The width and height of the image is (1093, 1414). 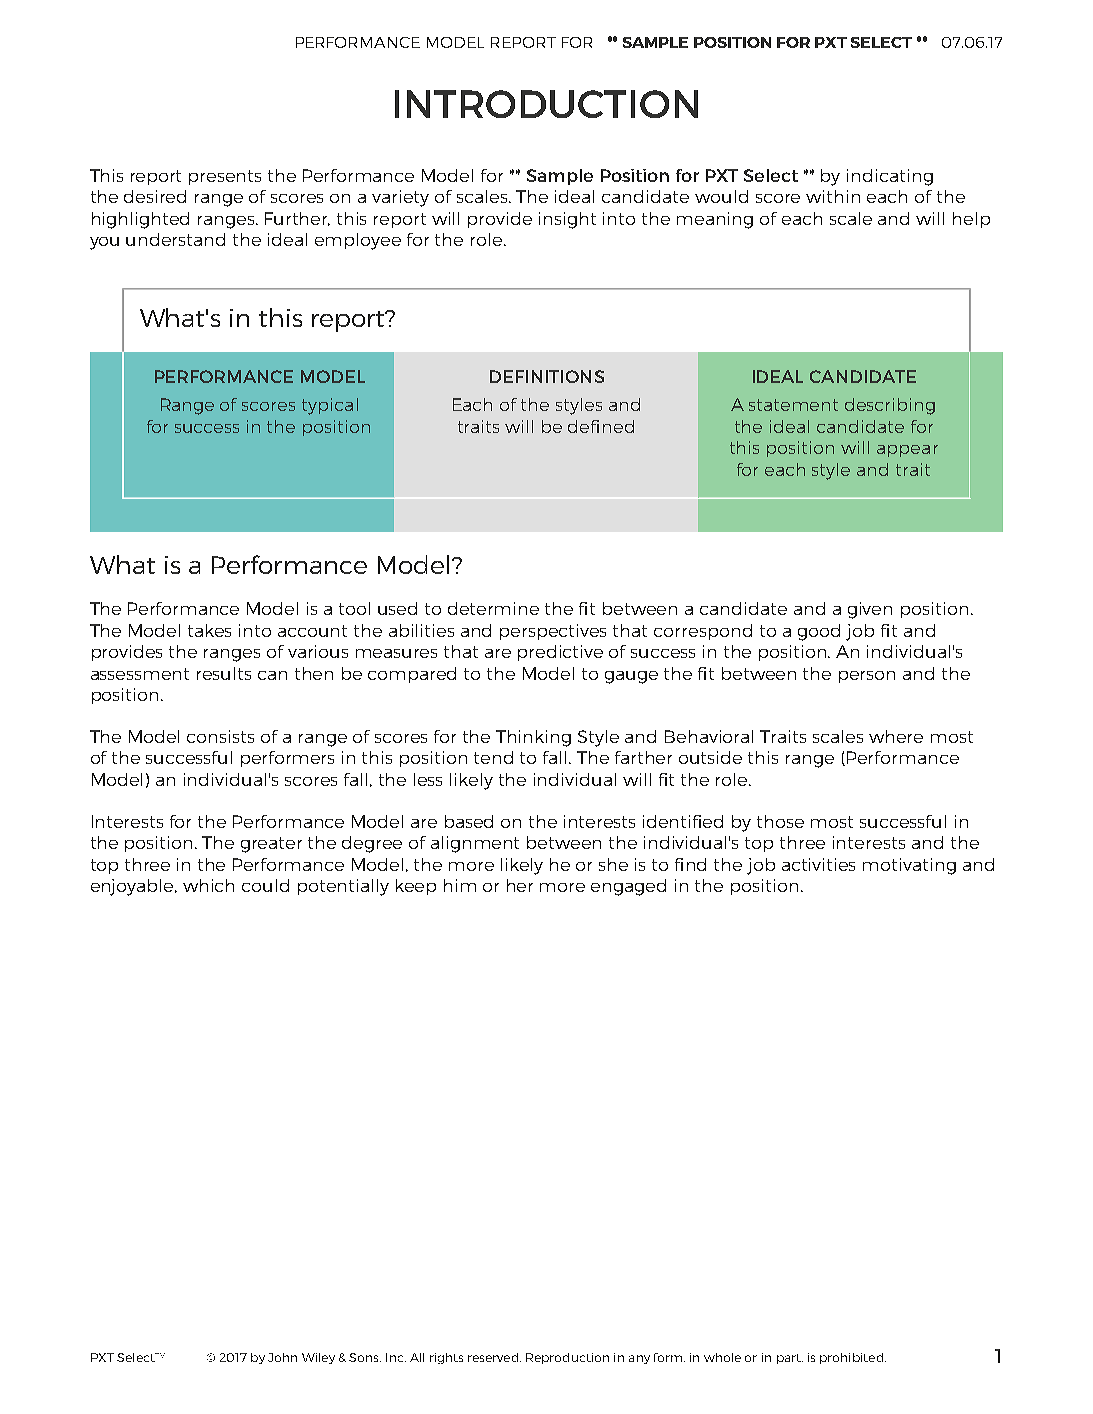 I want to click on given, so click(x=870, y=610).
